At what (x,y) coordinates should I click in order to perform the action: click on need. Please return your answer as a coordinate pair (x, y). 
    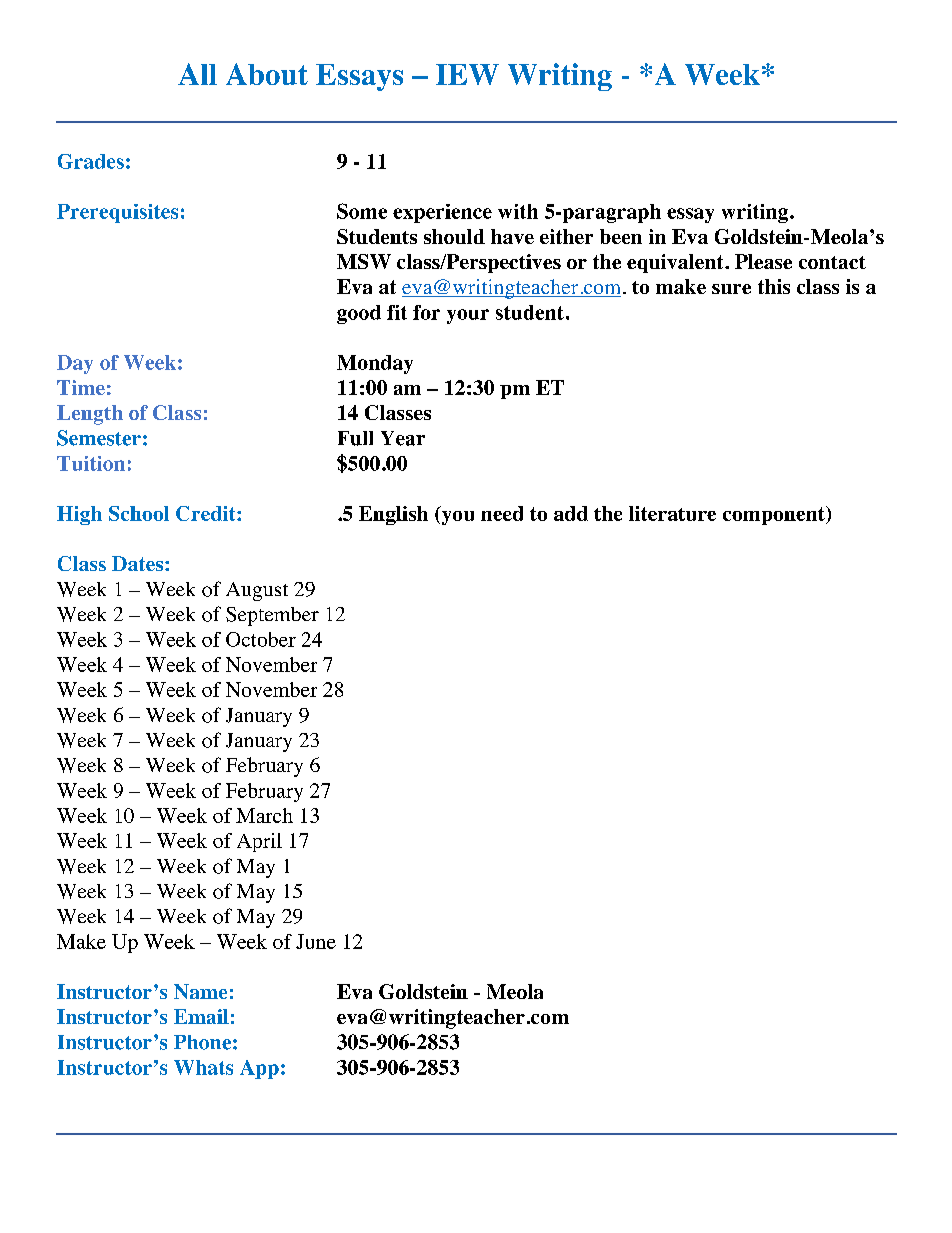
    Looking at the image, I should click on (502, 513).
